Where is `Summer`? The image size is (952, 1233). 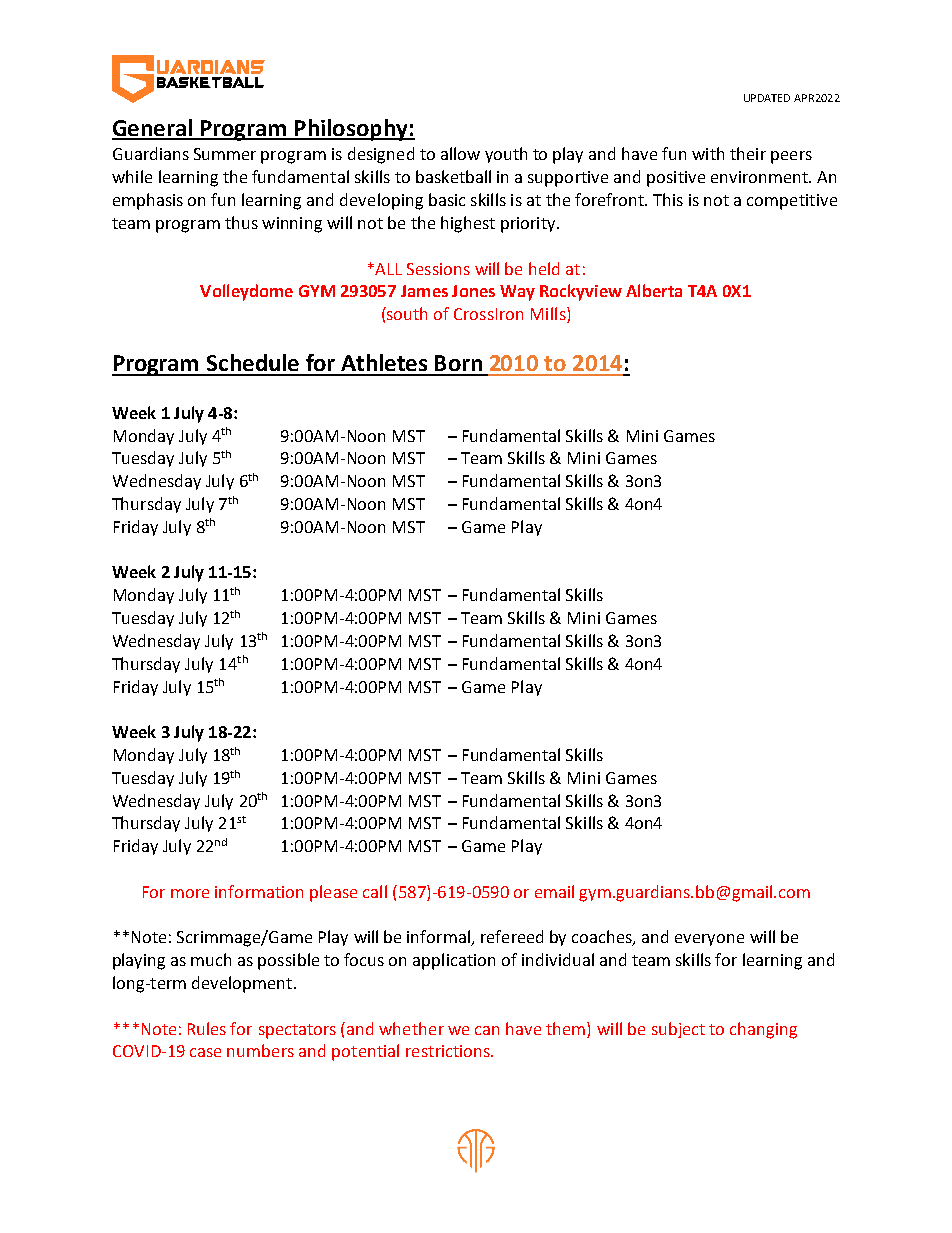 Summer is located at coordinates (225, 154).
